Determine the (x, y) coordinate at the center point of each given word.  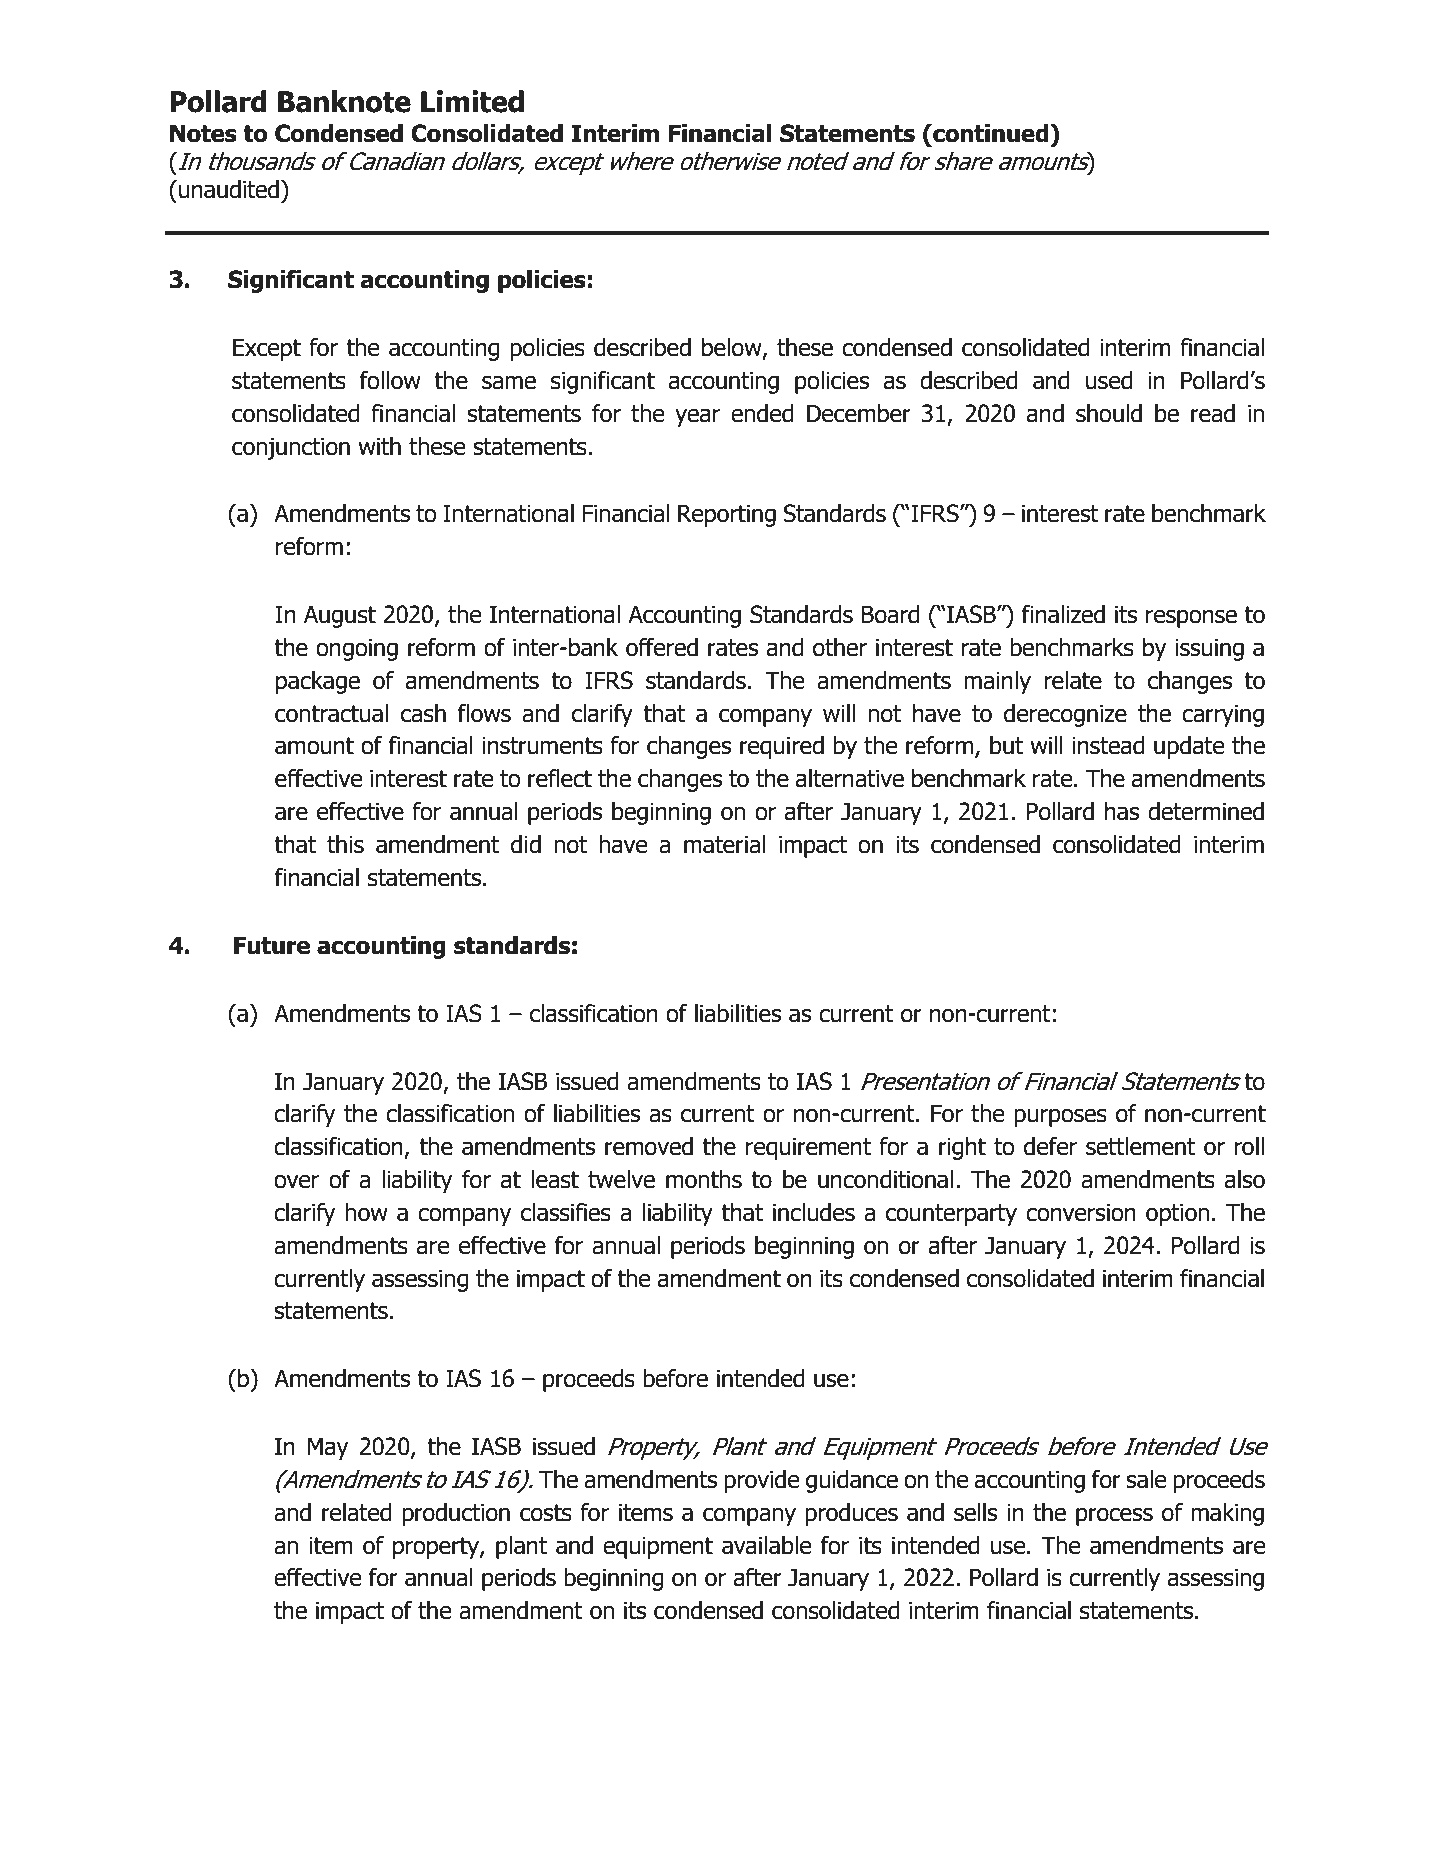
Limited (472, 101)
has (1122, 811)
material (725, 844)
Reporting (727, 515)
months (704, 1179)
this (345, 844)
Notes (203, 133)
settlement (1140, 1146)
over (296, 1181)
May (328, 1448)
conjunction (291, 448)
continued (991, 133)
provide (761, 1481)
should (1109, 413)
